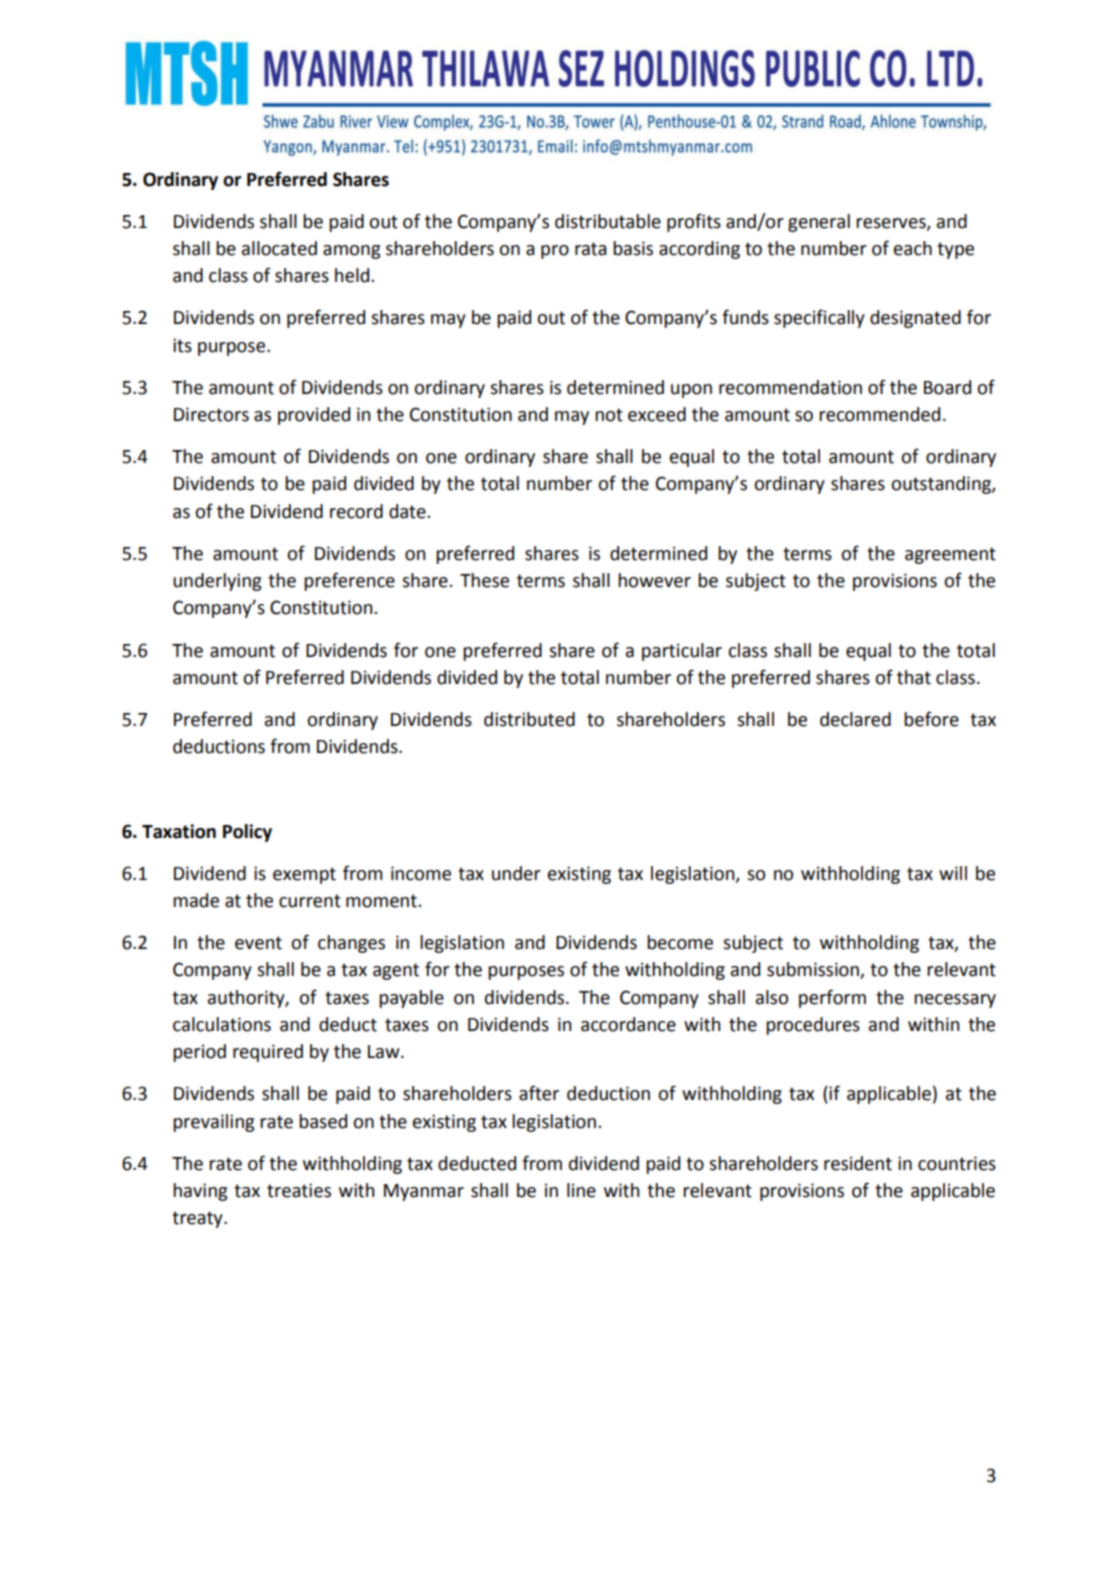 Image resolution: width=1118 pixels, height=1580 pixels. I want to click on rata, so click(590, 249).
